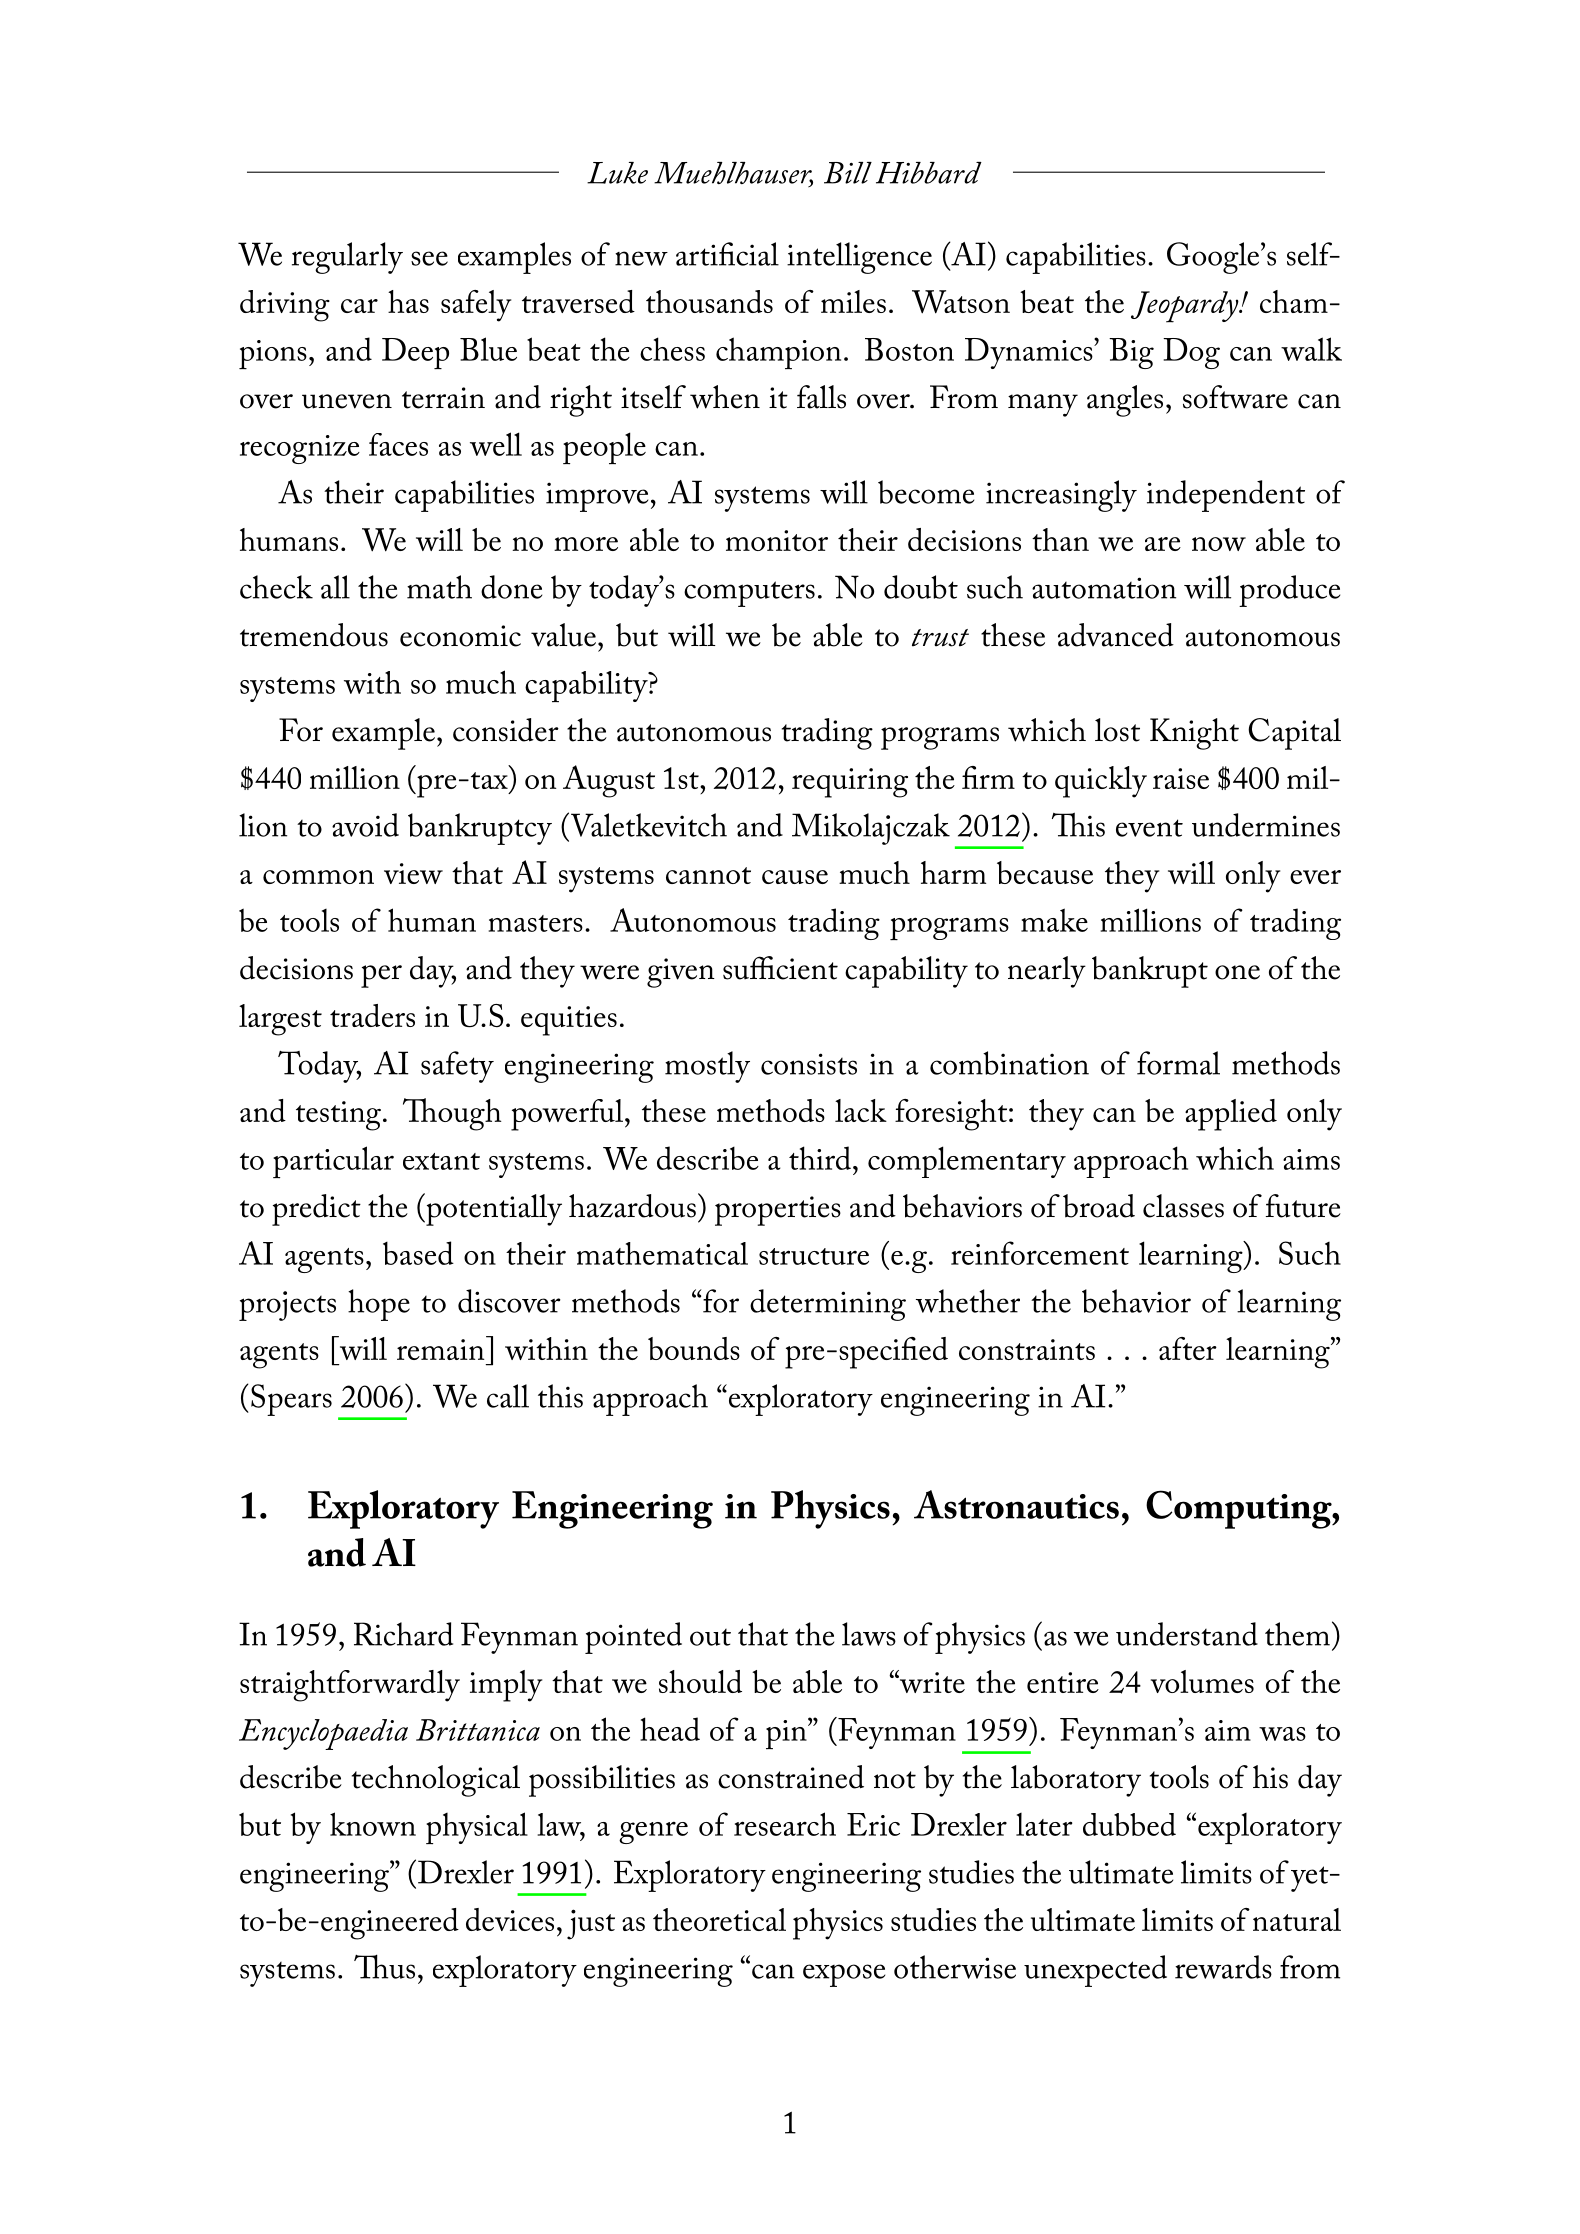 The height and width of the screenshot is (2234, 1580). I want to click on remain, so click(442, 1348).
